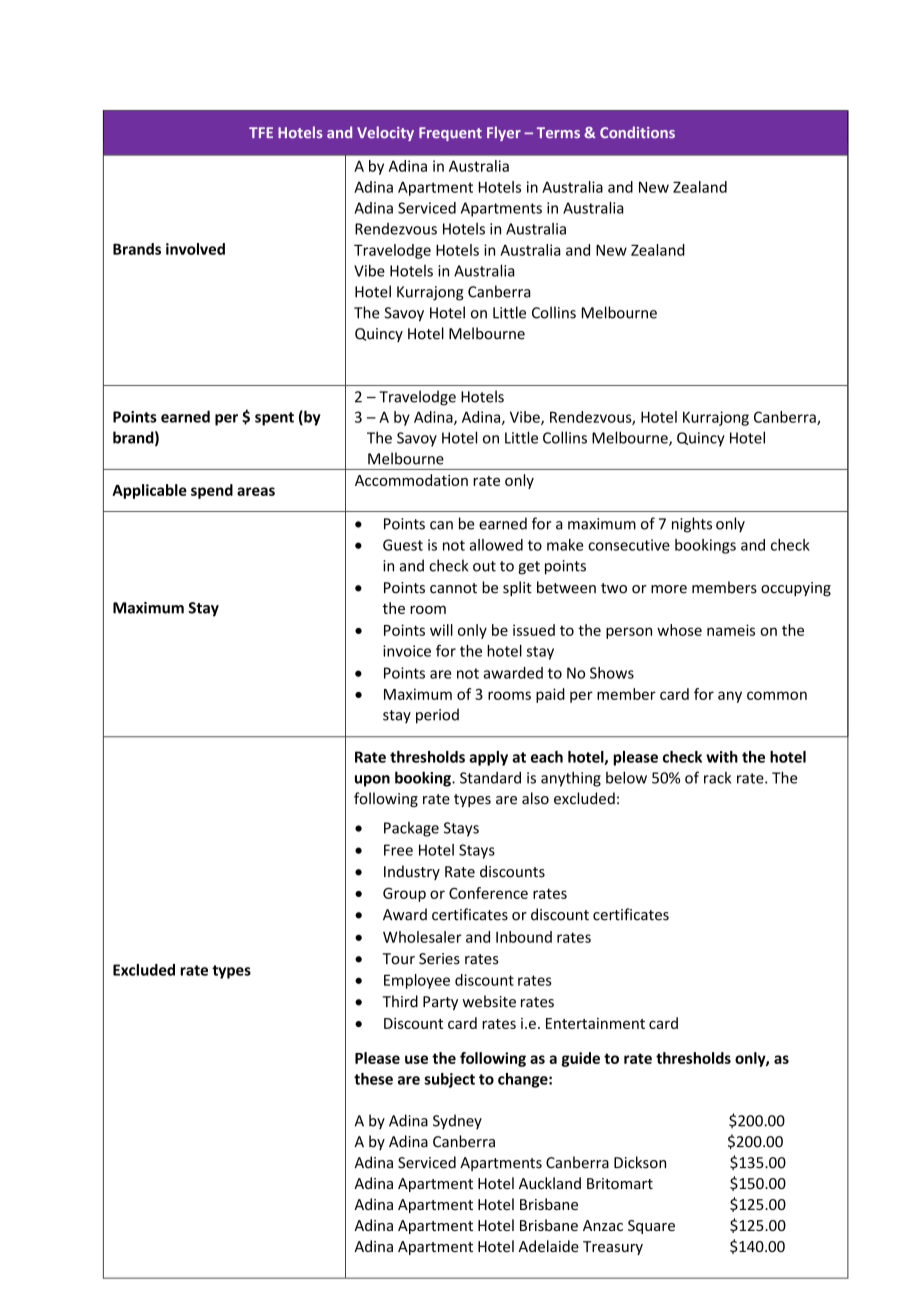 The image size is (924, 1307). What do you see at coordinates (717, 778) in the screenshot?
I see `rack` at bounding box center [717, 778].
